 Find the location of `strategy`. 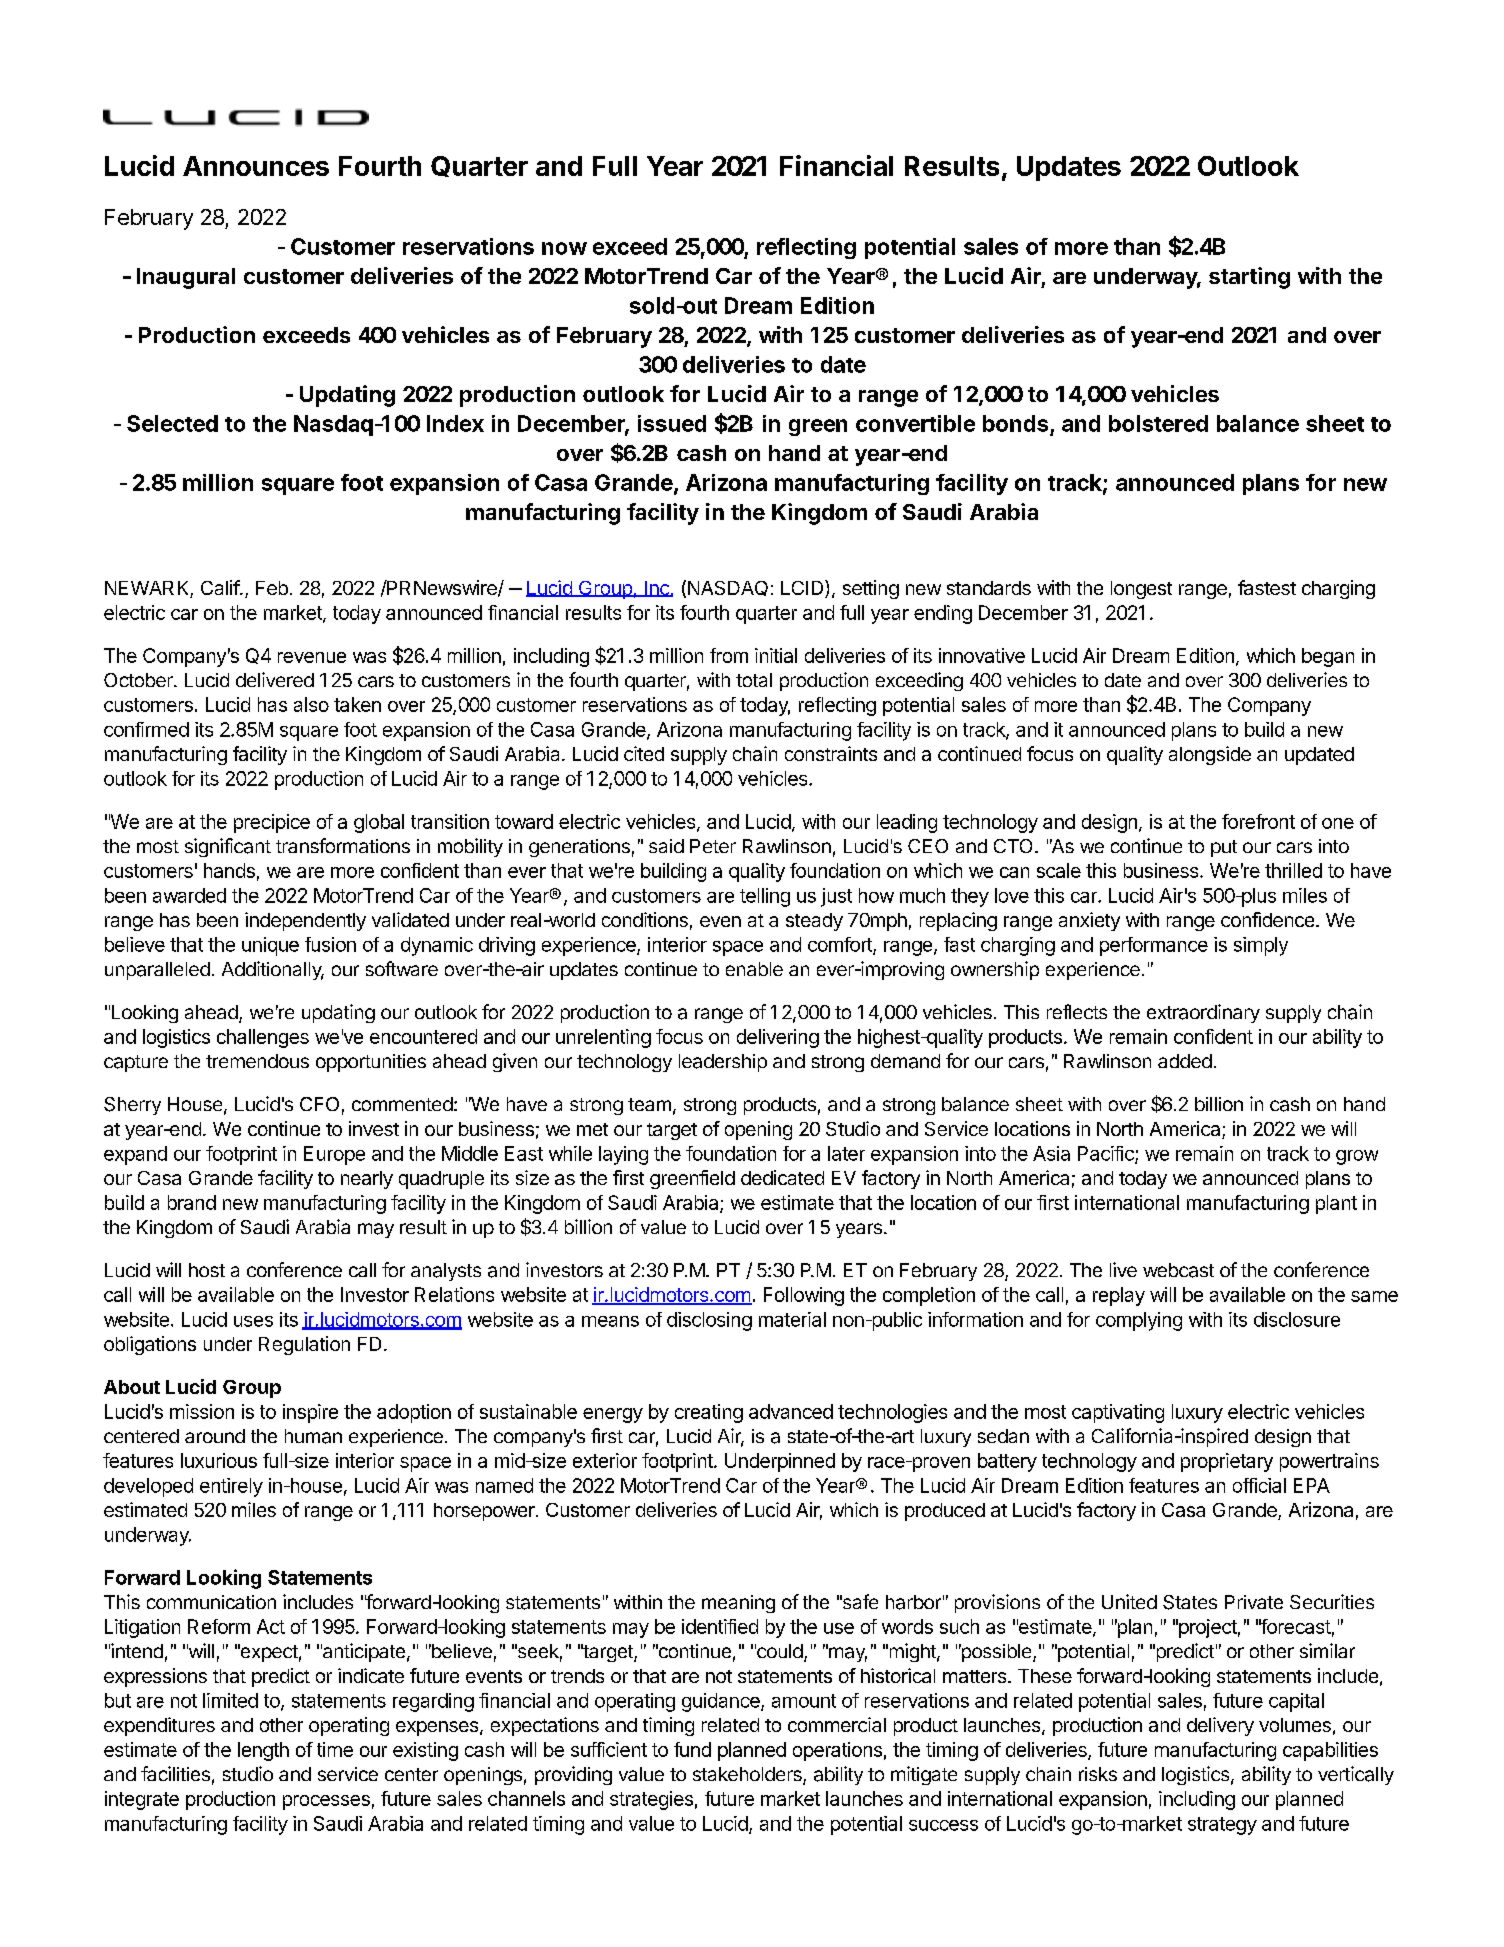

strategy is located at coordinates (1222, 1826).
